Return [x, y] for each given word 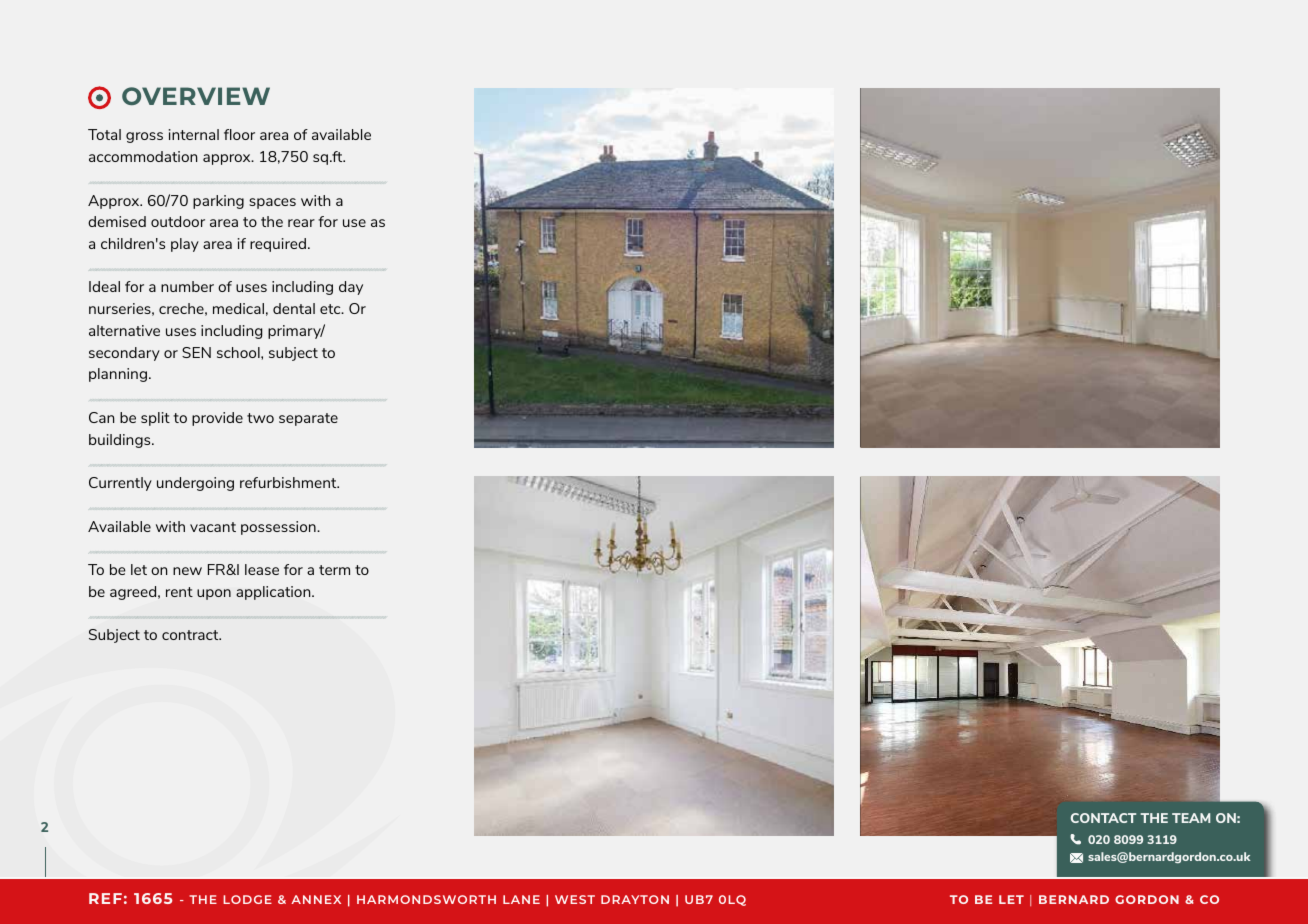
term [334, 570]
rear [301, 223]
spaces [272, 203]
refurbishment [289, 482]
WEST [575, 899]
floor [239, 134]
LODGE [247, 899]
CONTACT [1103, 818]
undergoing [195, 484]
